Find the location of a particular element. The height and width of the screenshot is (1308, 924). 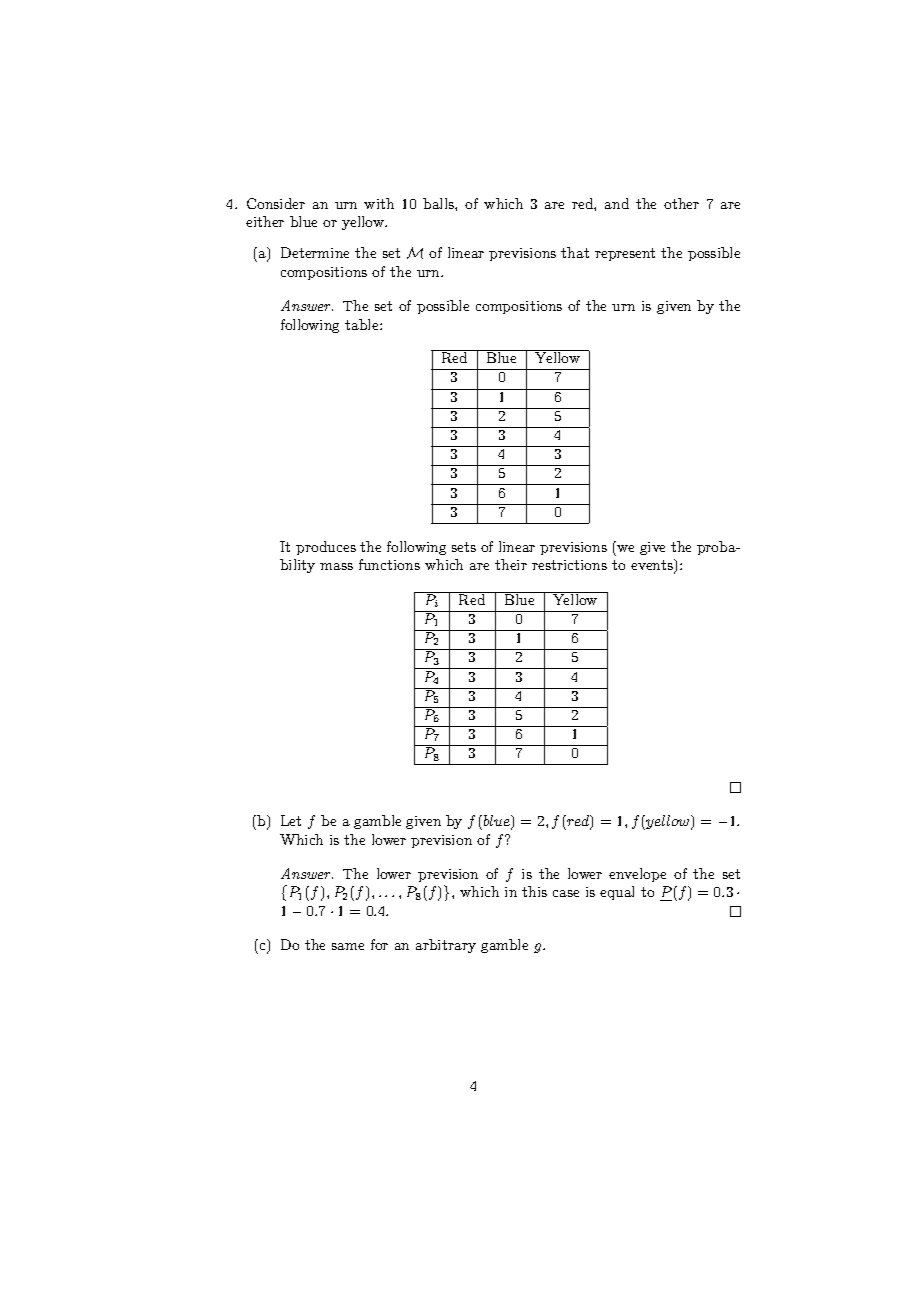

balls is located at coordinates (439, 203).
